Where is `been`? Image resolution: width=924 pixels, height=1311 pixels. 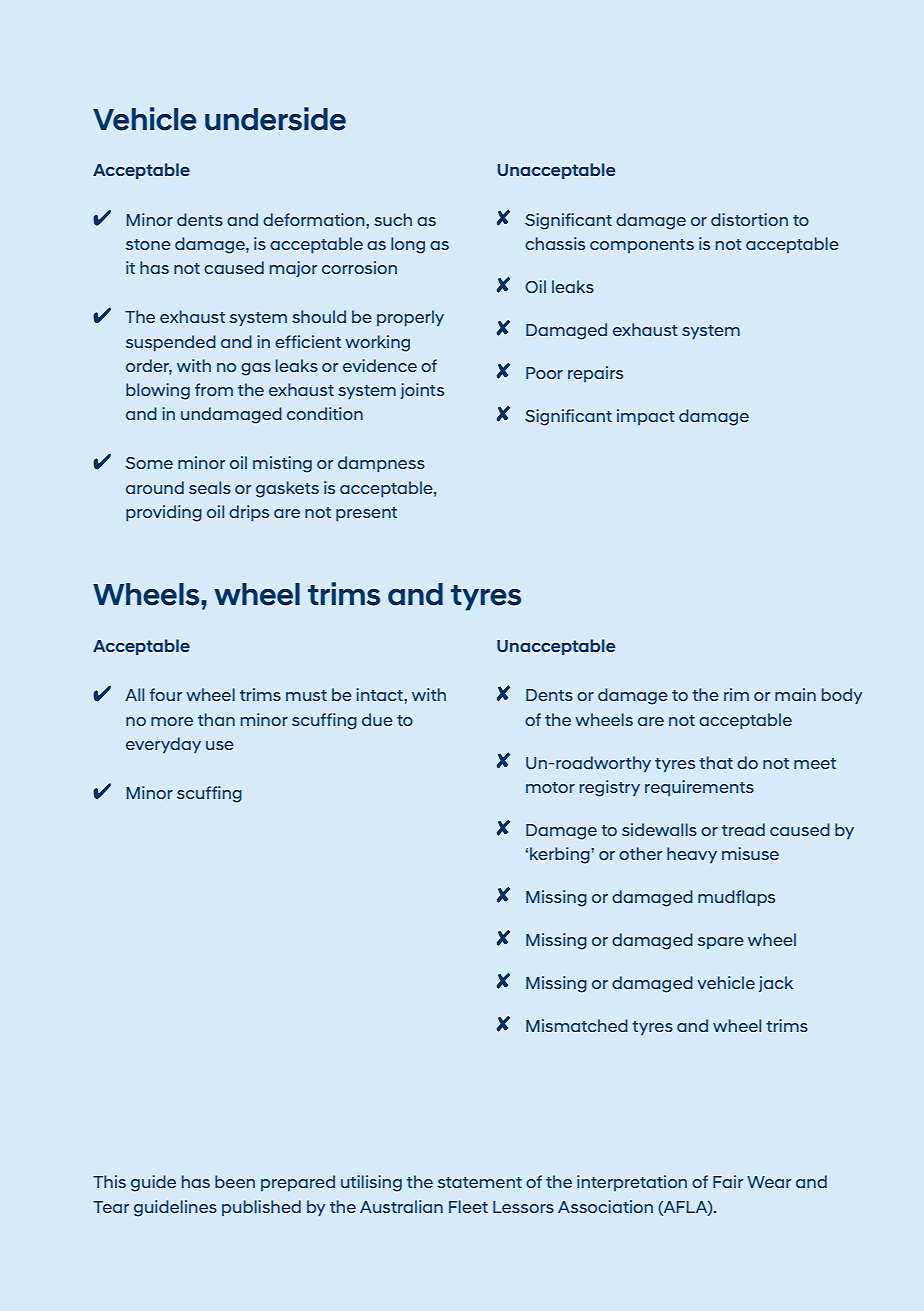
been is located at coordinates (235, 1181).
